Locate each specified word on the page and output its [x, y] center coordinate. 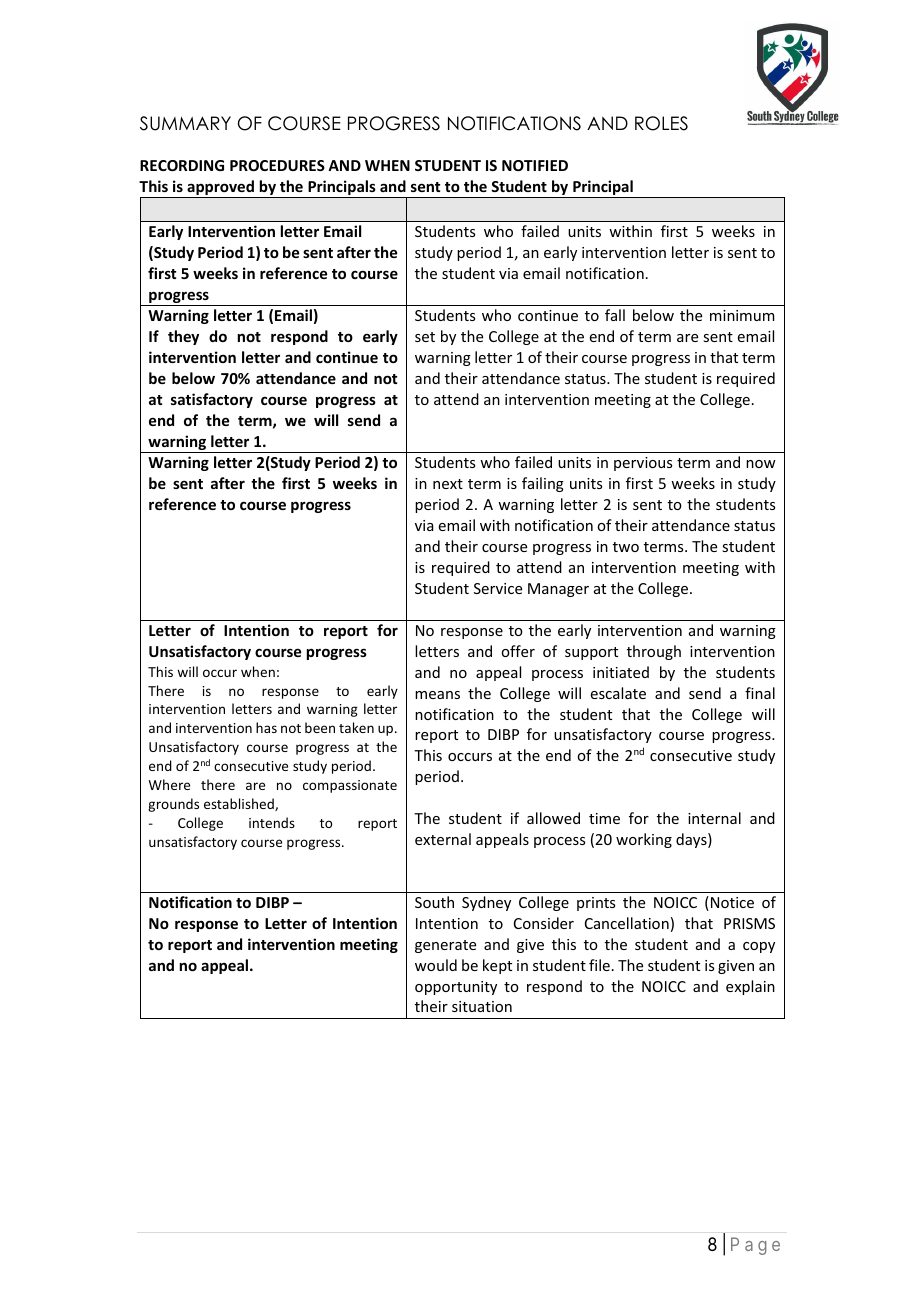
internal [714, 818]
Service [498, 588]
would [436, 965]
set [425, 337]
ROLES [661, 123]
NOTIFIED [535, 165]
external [443, 839]
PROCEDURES [277, 165]
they [183, 337]
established [240, 804]
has [266, 727]
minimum [742, 315]
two [626, 547]
